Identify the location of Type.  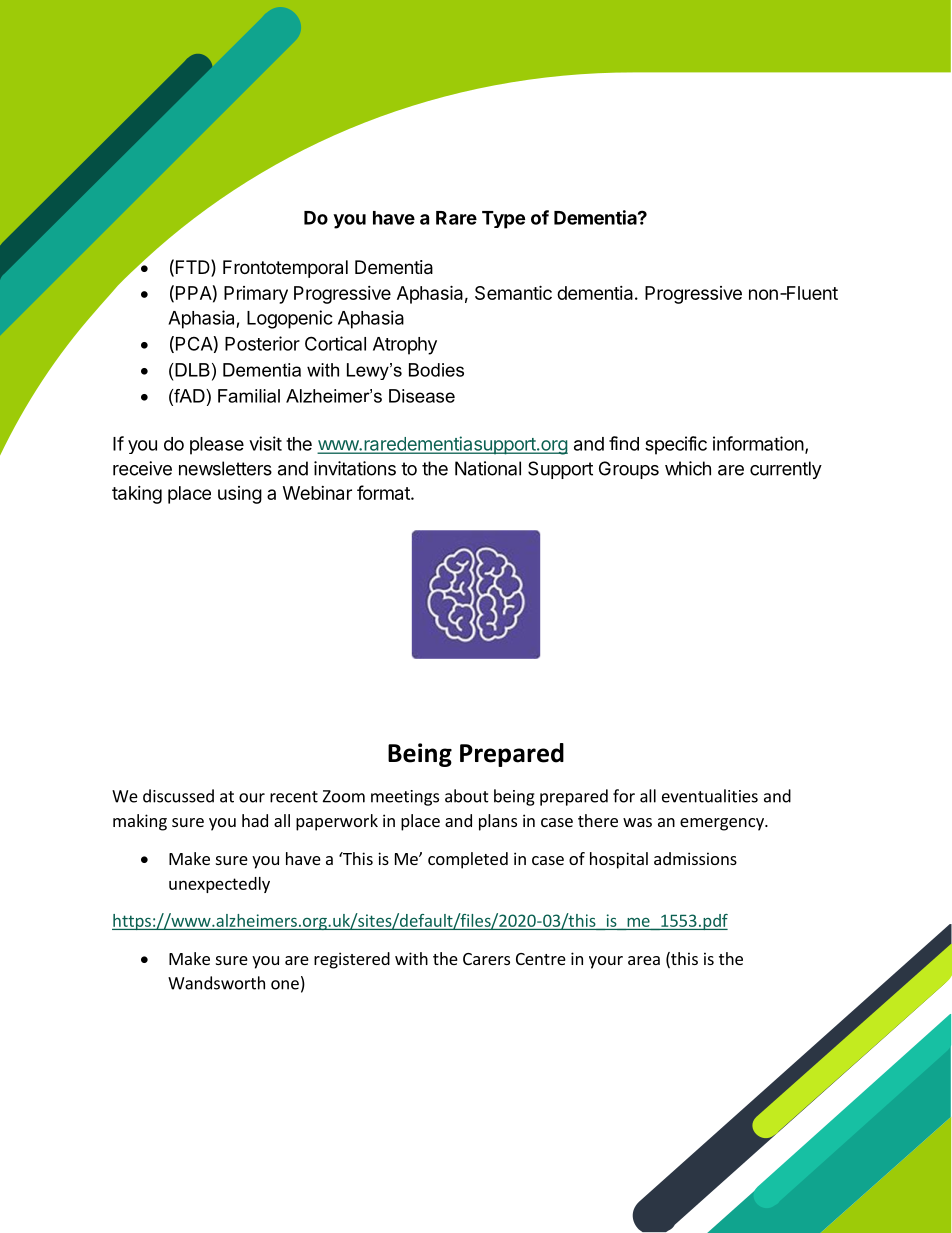
(503, 220).
